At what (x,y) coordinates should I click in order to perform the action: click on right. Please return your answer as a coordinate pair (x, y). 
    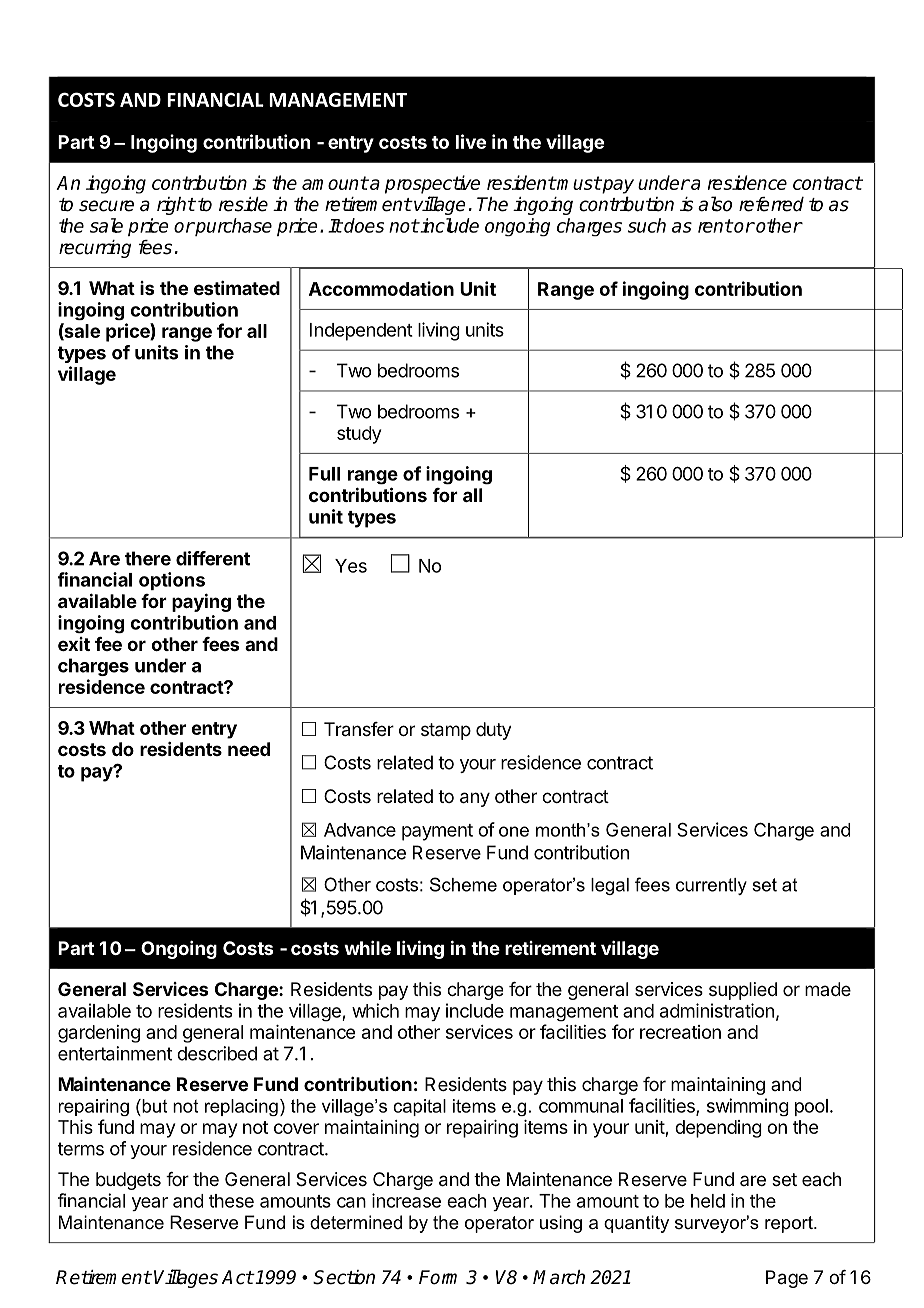
    Looking at the image, I should click on (176, 206).
